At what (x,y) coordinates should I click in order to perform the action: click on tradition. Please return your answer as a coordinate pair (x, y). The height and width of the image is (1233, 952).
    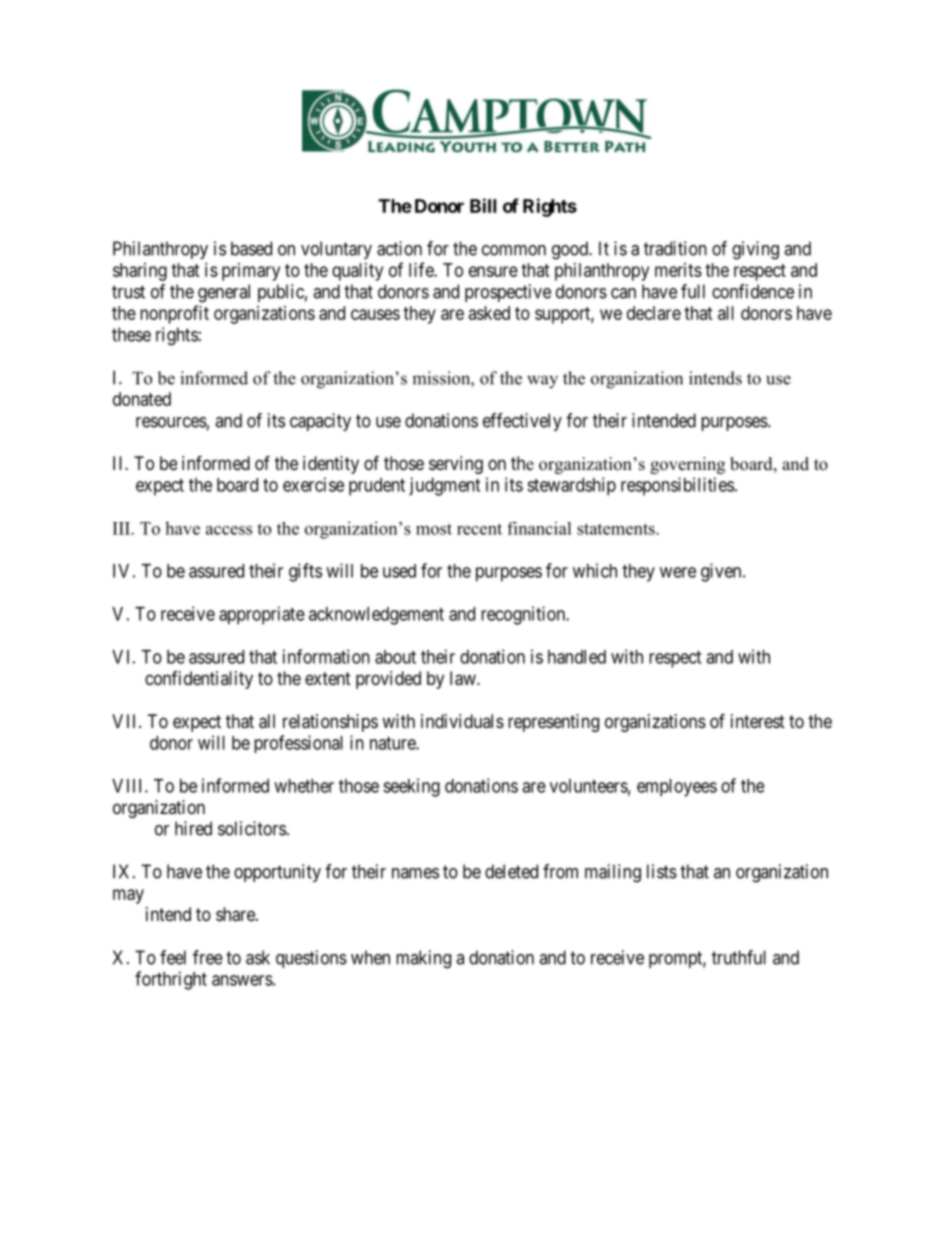
    Looking at the image, I should click on (675, 248).
